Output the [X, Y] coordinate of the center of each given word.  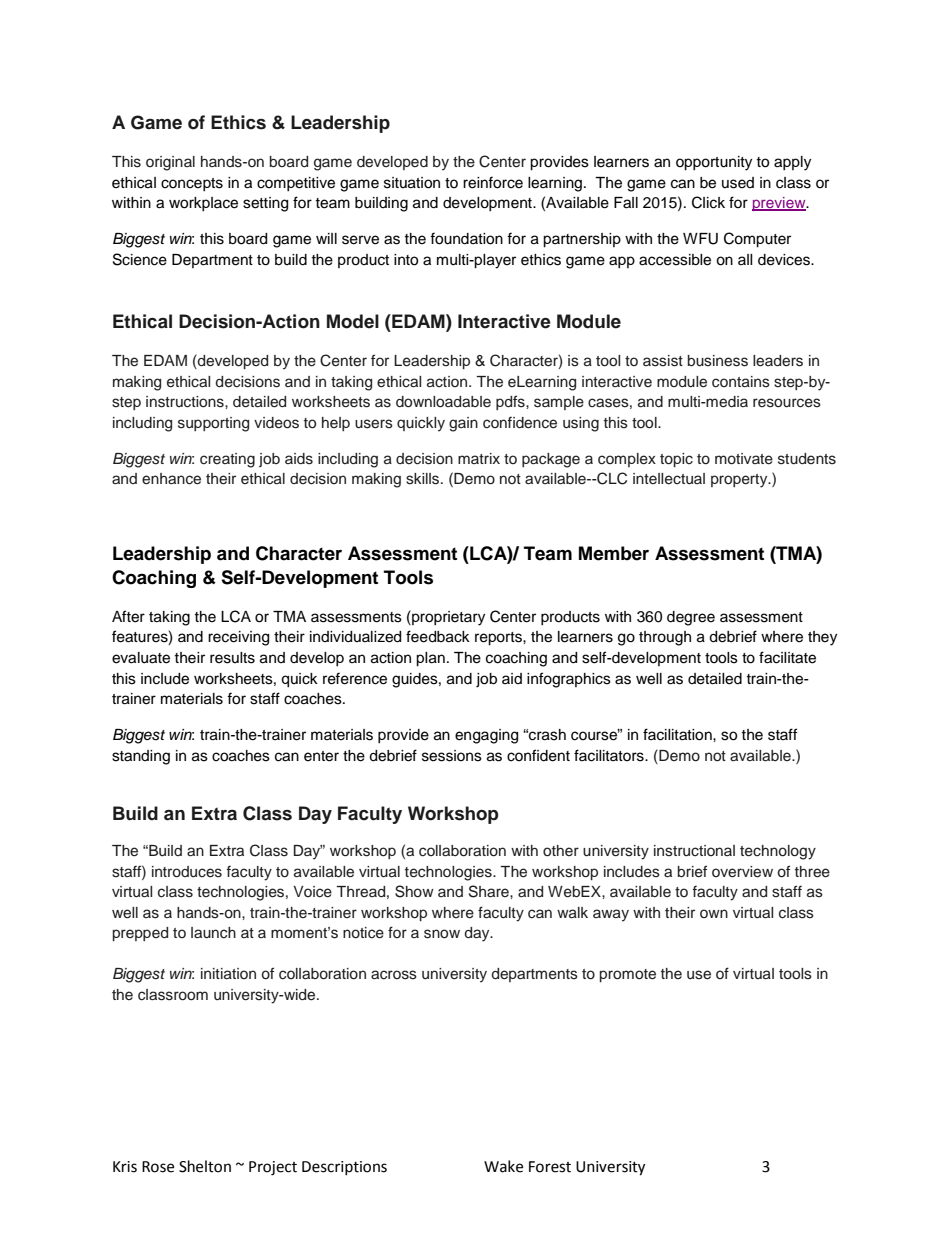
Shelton [205, 1166]
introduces [187, 872]
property [740, 481]
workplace [203, 204]
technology [778, 852]
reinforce [493, 182]
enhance [171, 479]
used [738, 183]
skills [424, 479]
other [561, 851]
